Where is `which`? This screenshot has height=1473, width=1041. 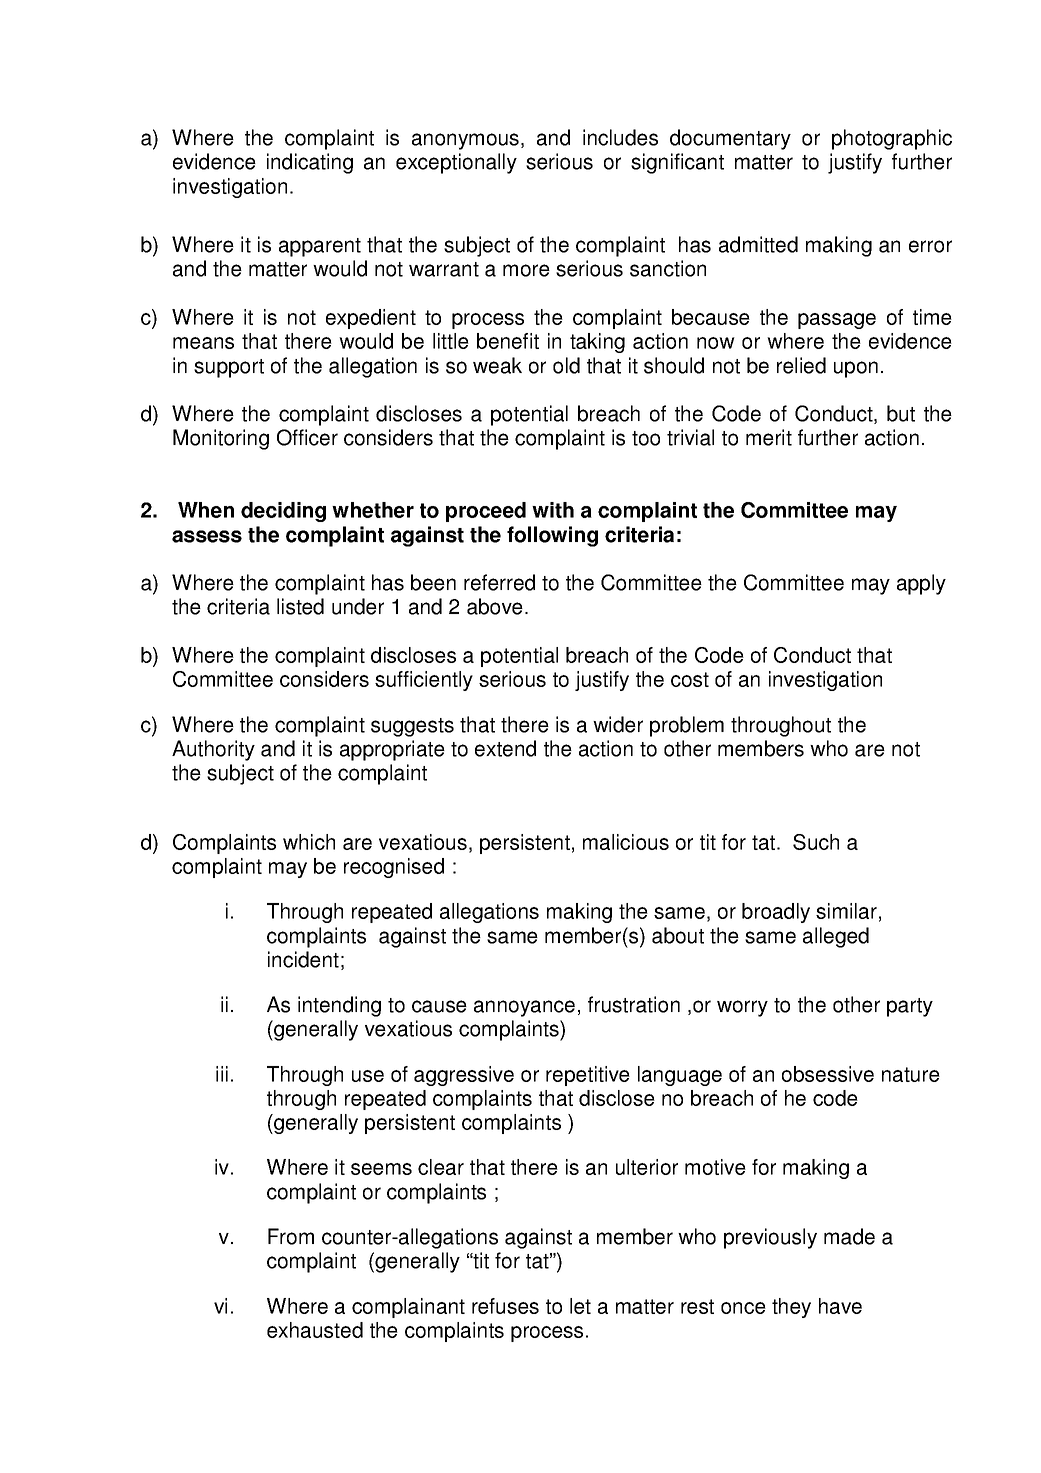
which is located at coordinates (309, 842).
